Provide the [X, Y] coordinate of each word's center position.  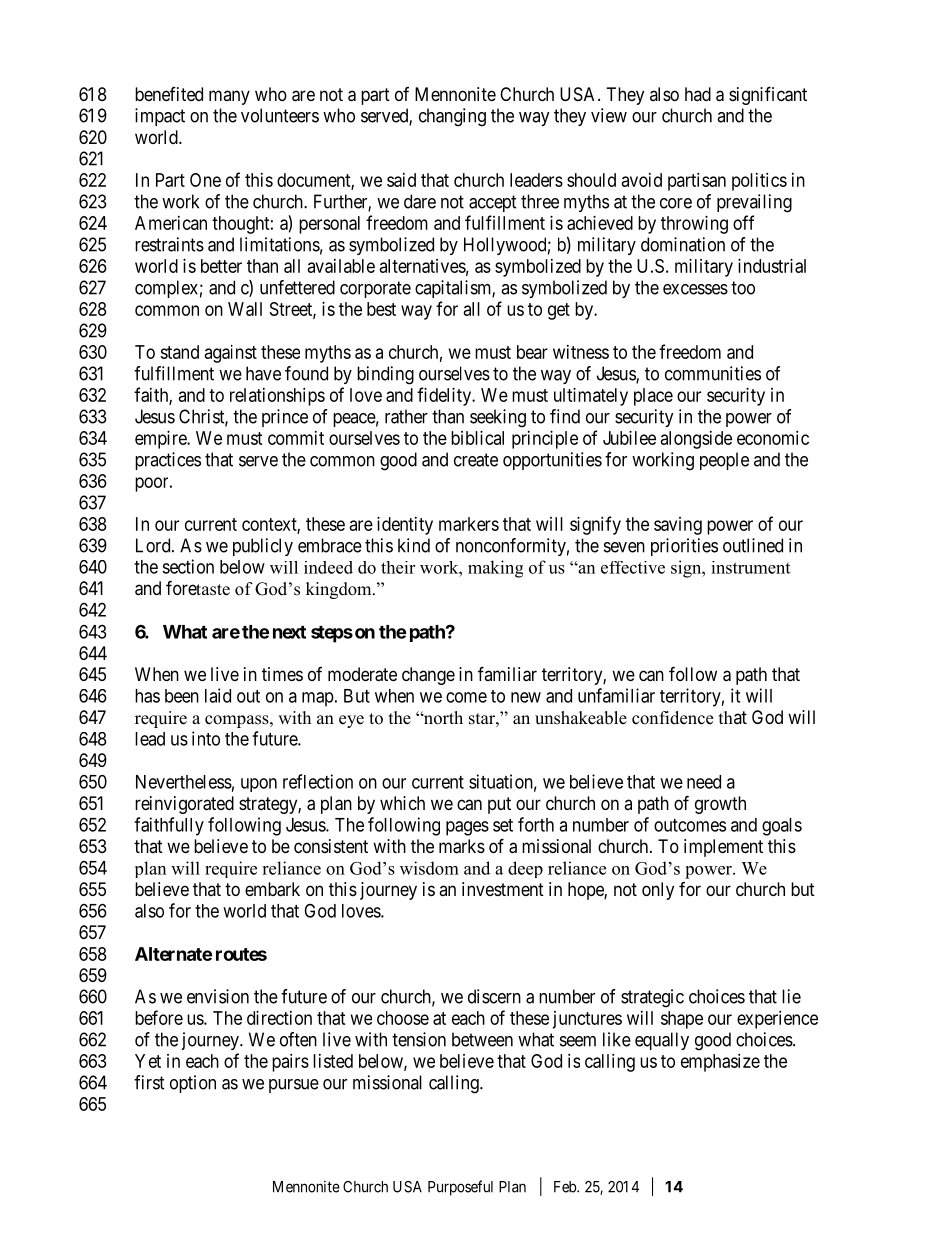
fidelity [445, 396]
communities [713, 373]
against [231, 354]
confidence [672, 718]
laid [218, 695]
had [698, 94]
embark [272, 889]
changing [452, 117]
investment [503, 889]
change [428, 676]
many [229, 97]
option [193, 1084]
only [658, 891]
